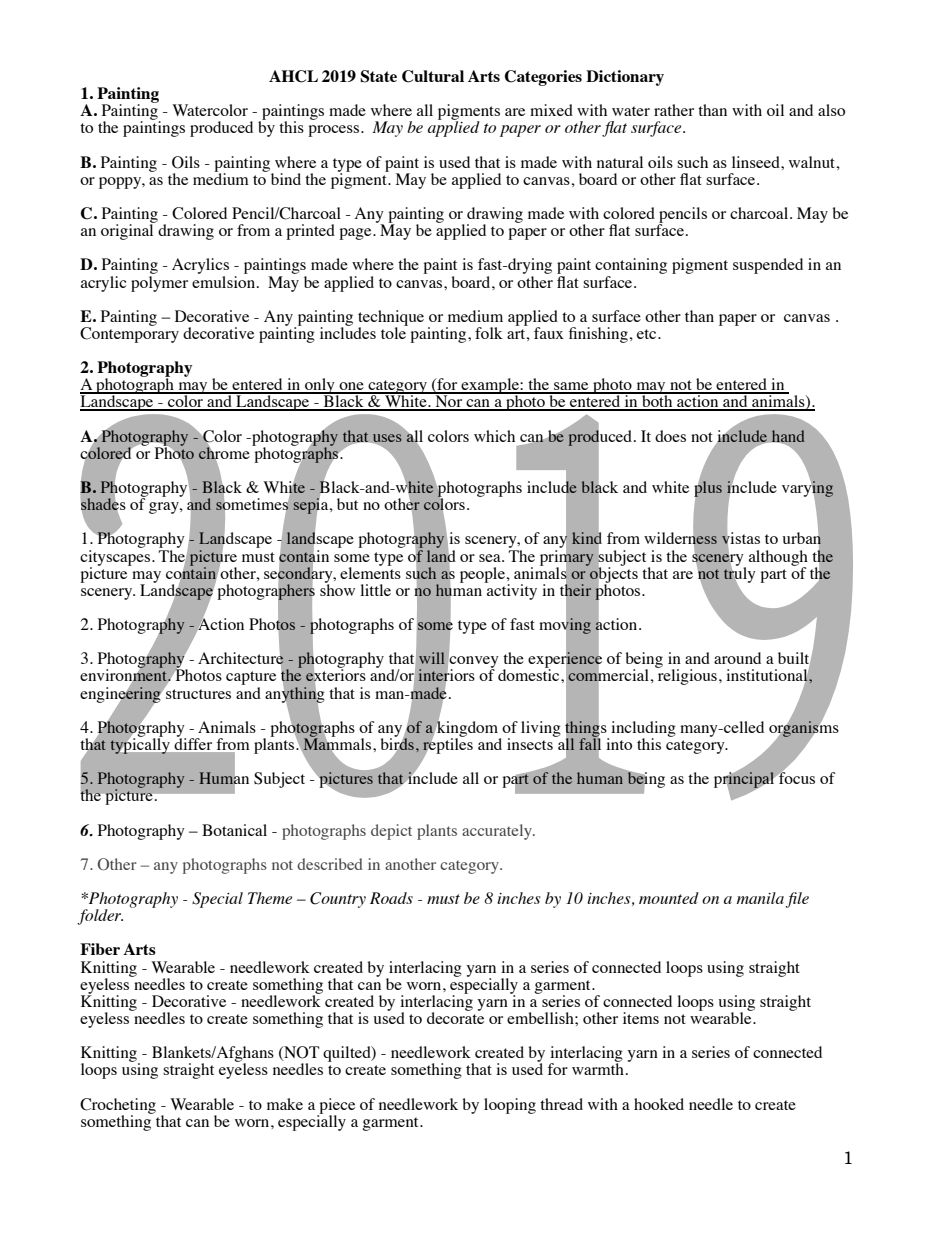 The height and width of the page is (1233, 952). What do you see at coordinates (433, 76) in the page?
I see `Cultural` at bounding box center [433, 76].
